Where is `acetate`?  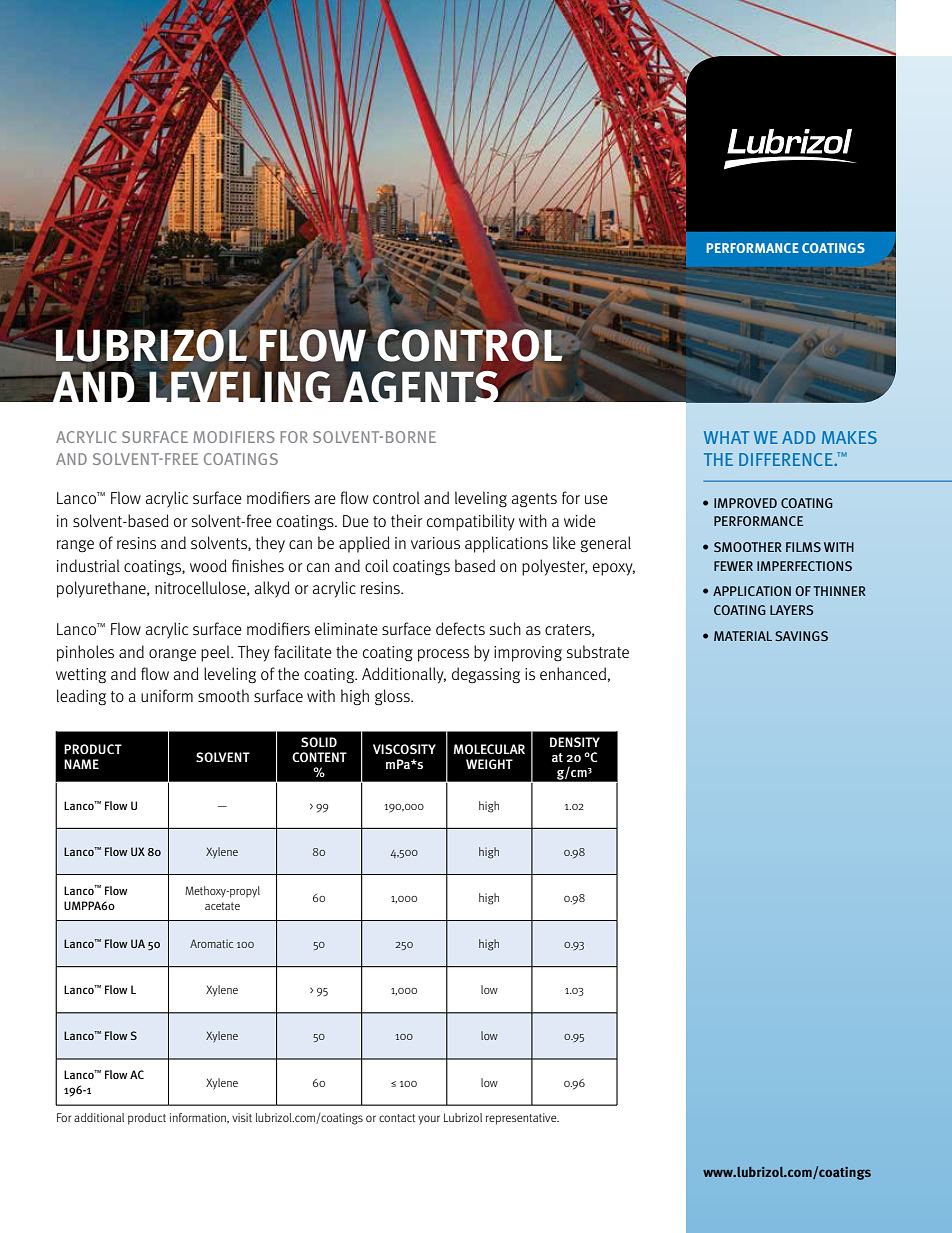 acetate is located at coordinates (222, 906).
